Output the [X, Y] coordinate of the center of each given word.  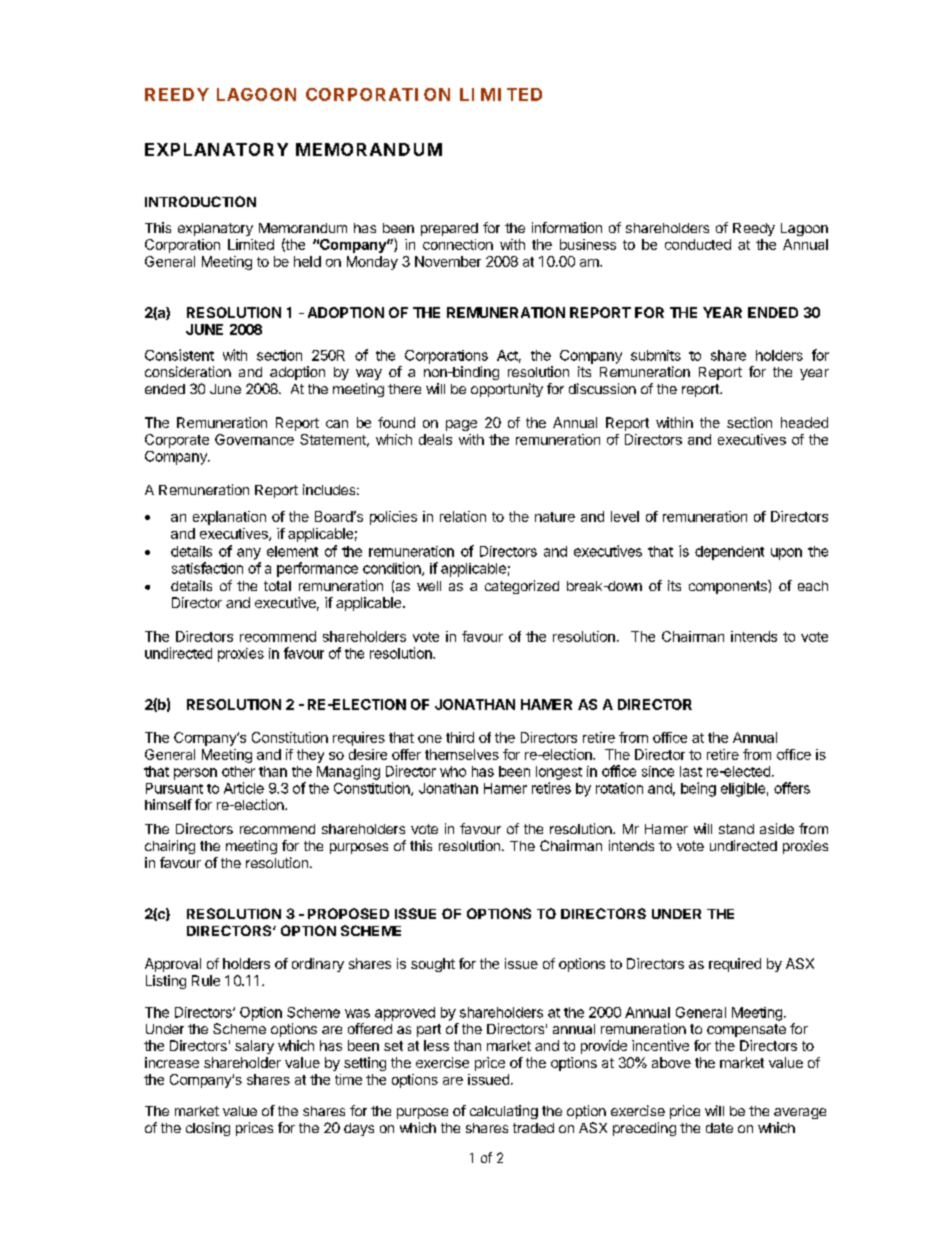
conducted [698, 244]
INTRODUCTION [200, 201]
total [277, 586]
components [729, 587]
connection [458, 244]
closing [208, 1129]
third [460, 737]
